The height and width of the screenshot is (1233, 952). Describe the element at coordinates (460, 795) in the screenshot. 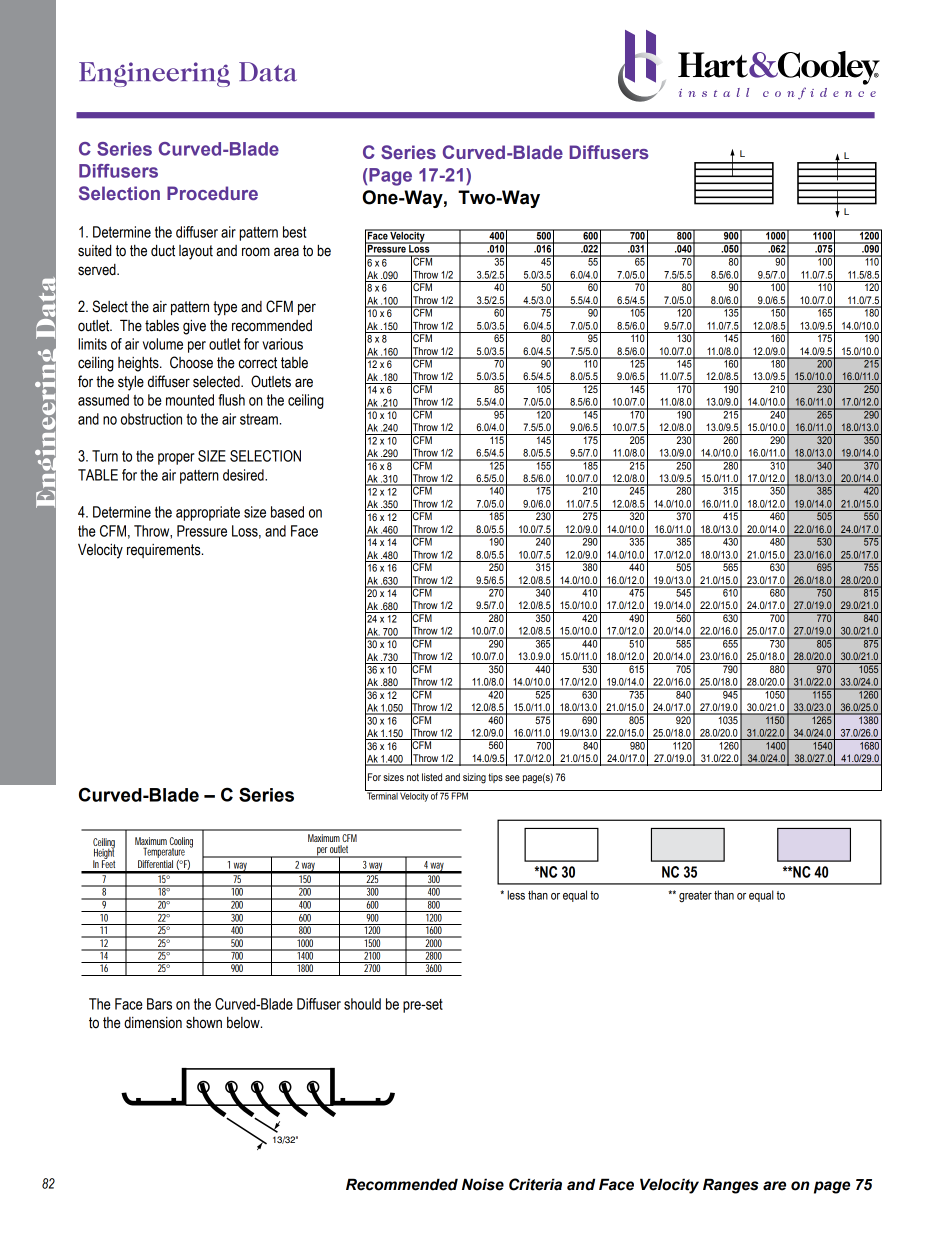

I see `FPM` at that location.
